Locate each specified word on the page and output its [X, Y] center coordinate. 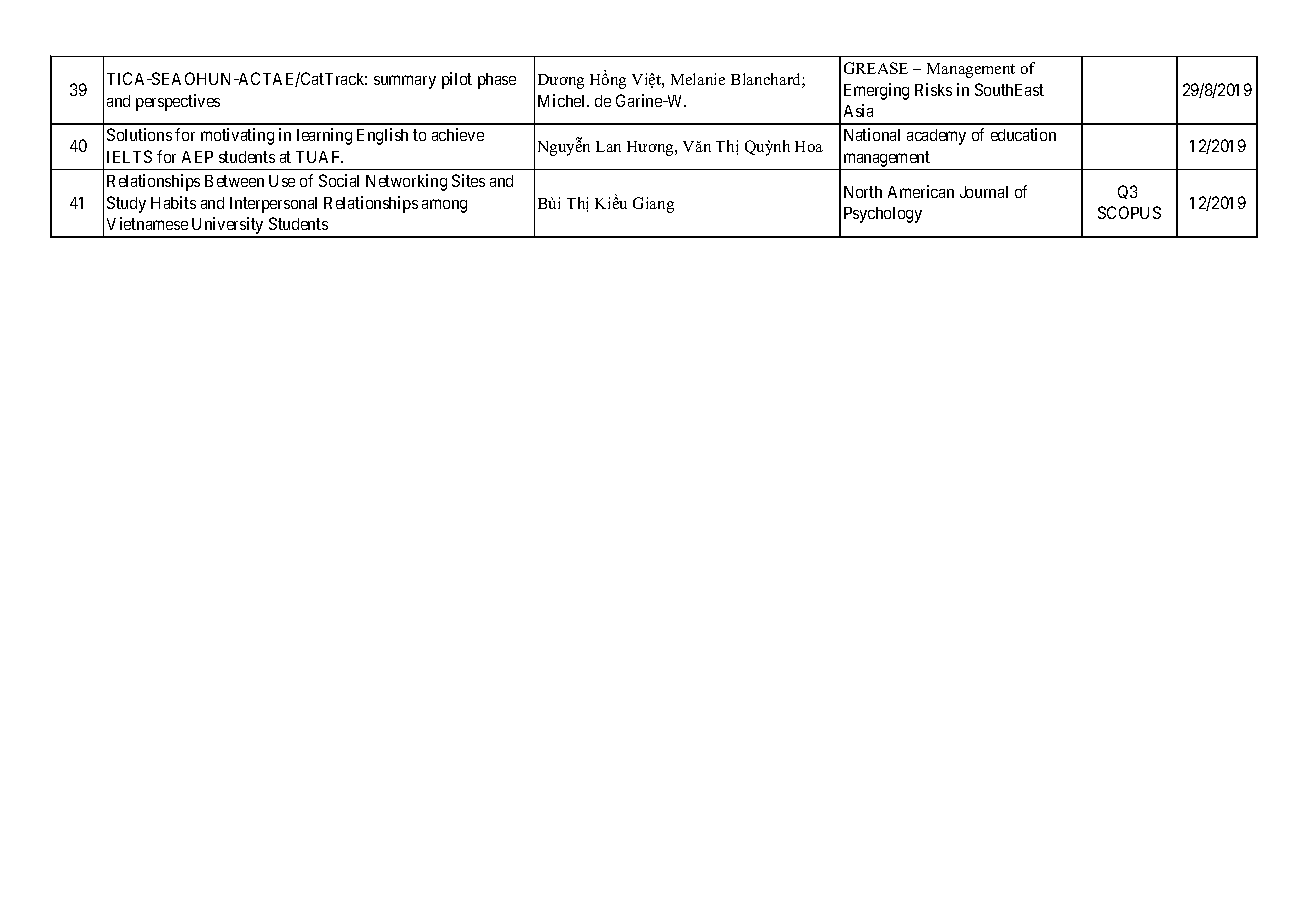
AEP [197, 157]
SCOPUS [1129, 212]
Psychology [883, 215]
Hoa [809, 146]
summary [405, 82]
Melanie [698, 79]
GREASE [876, 68]
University [228, 227]
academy [936, 137]
